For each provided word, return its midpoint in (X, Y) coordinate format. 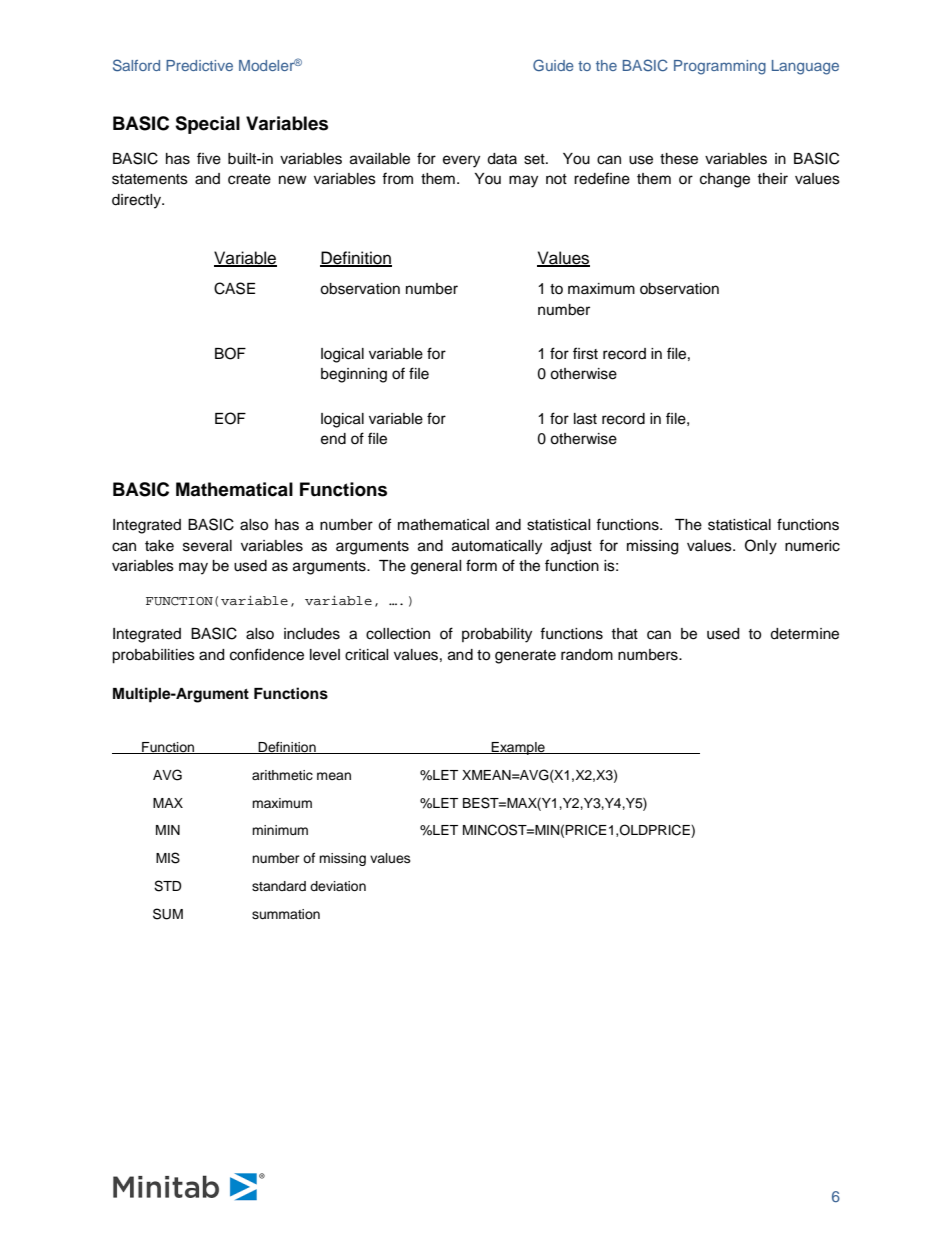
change (725, 180)
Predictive (199, 65)
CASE (234, 288)
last (585, 419)
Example (518, 748)
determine (804, 634)
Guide (553, 65)
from (397, 178)
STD (168, 886)
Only (761, 547)
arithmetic (282, 775)
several (207, 546)
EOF (230, 418)
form (481, 565)
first (585, 353)
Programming (720, 67)
